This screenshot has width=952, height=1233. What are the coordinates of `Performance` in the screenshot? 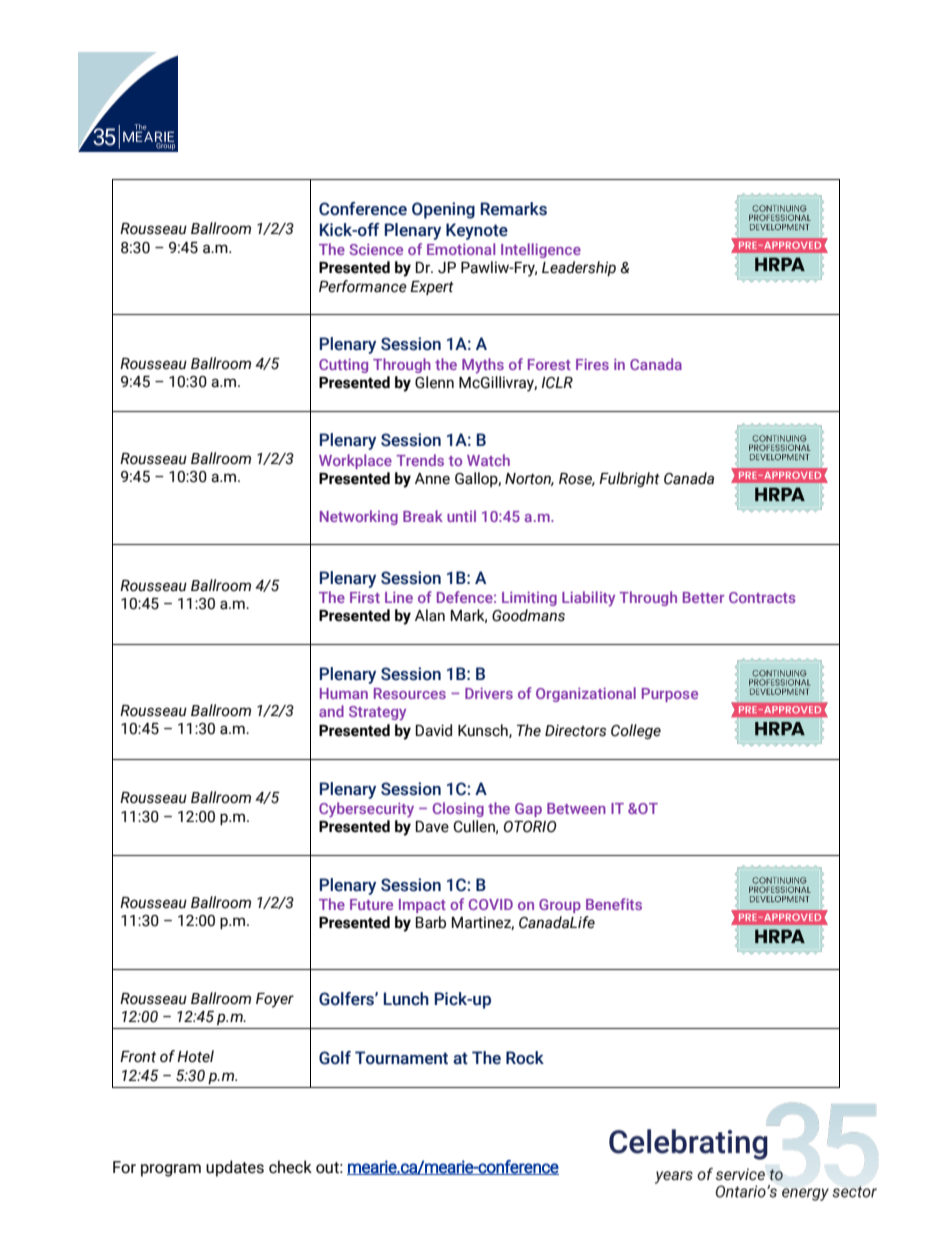 It's located at (363, 286).
